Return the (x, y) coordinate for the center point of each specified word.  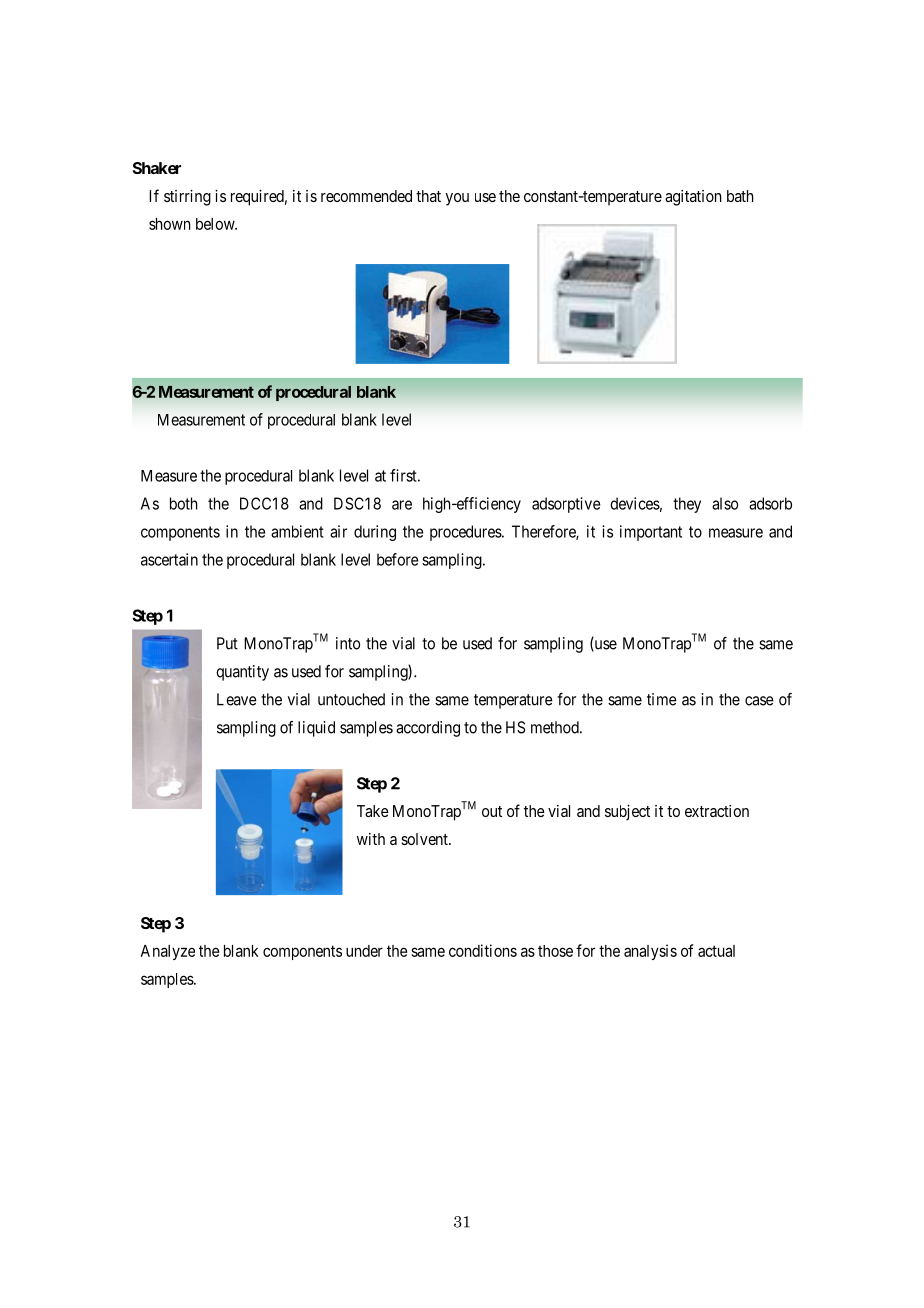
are (402, 505)
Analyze (167, 952)
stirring (187, 198)
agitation (693, 198)
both (184, 503)
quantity (242, 673)
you (457, 199)
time (662, 699)
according (428, 729)
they (687, 505)
